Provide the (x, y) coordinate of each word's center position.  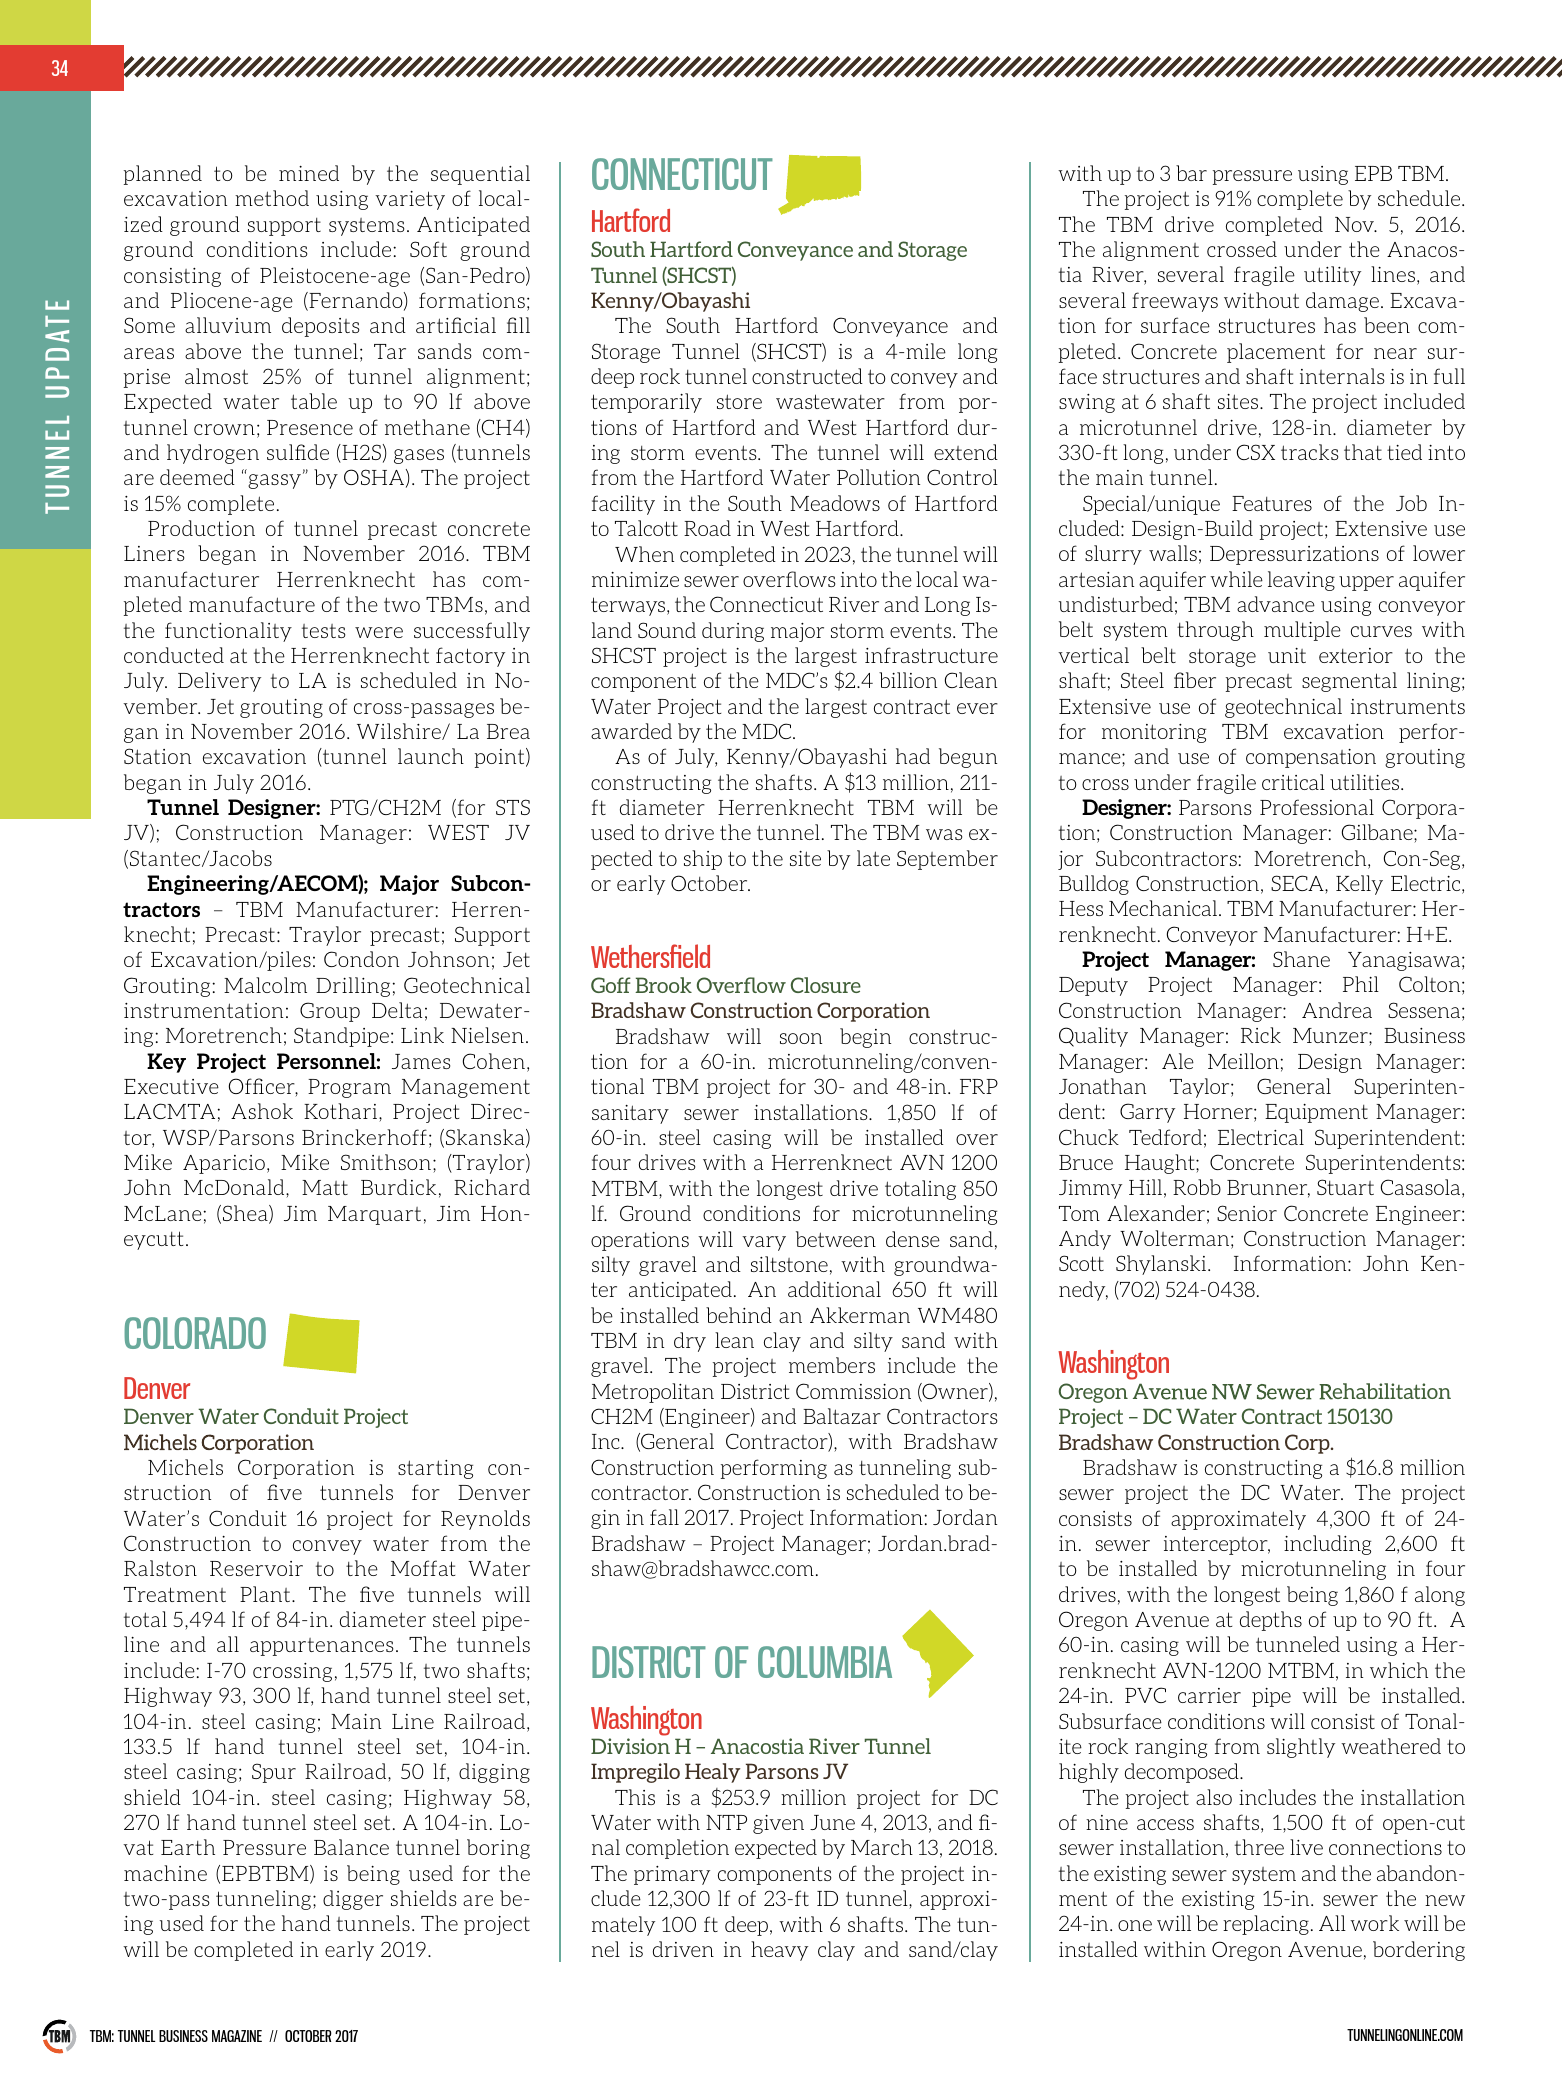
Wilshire (400, 731)
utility (1332, 276)
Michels (185, 1467)
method (272, 198)
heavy (779, 1951)
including (1327, 1545)
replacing (1266, 1925)
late (873, 858)
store (739, 401)
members (832, 1365)
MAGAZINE (237, 2036)
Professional (1317, 807)
